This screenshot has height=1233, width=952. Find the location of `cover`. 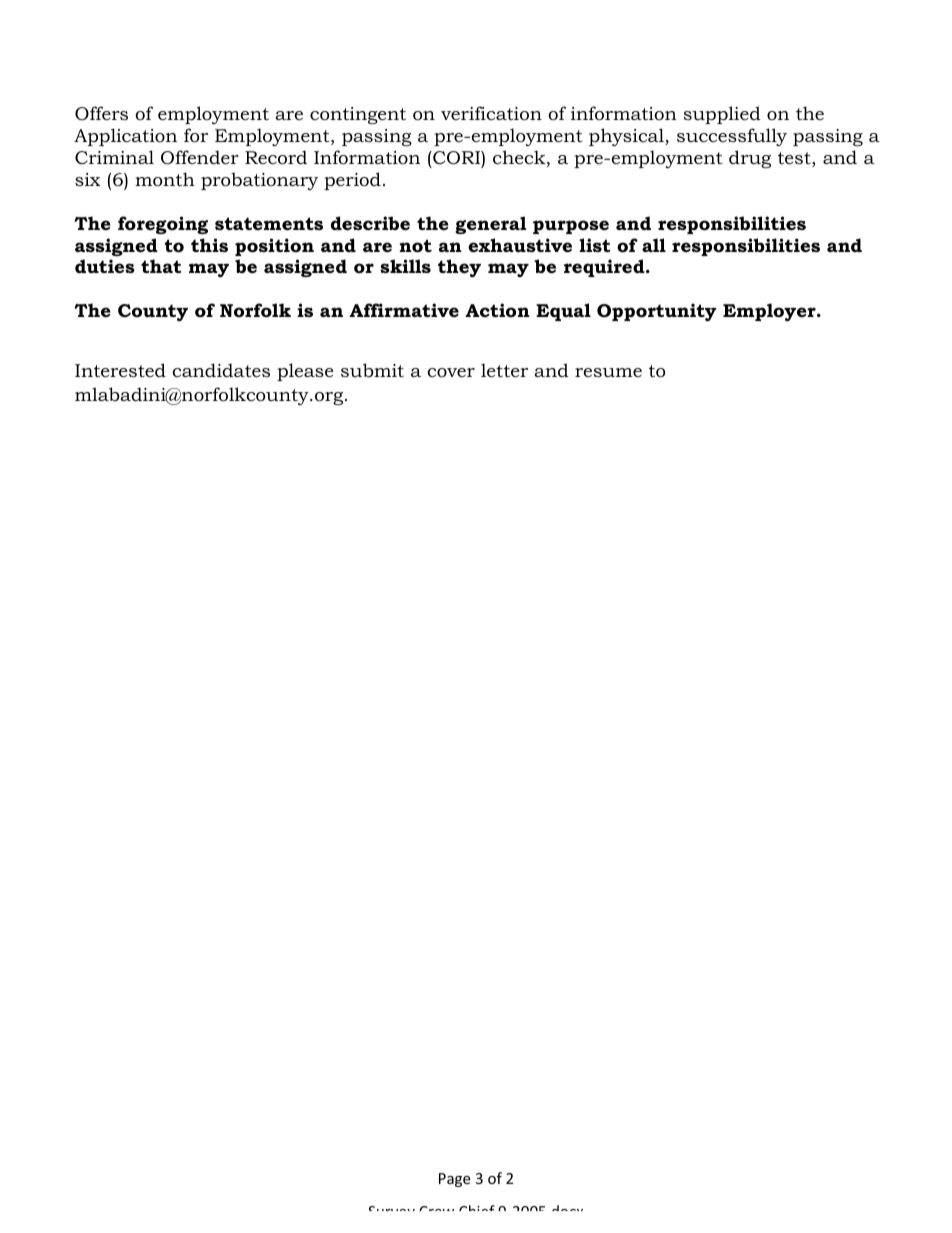

cover is located at coordinates (451, 372).
